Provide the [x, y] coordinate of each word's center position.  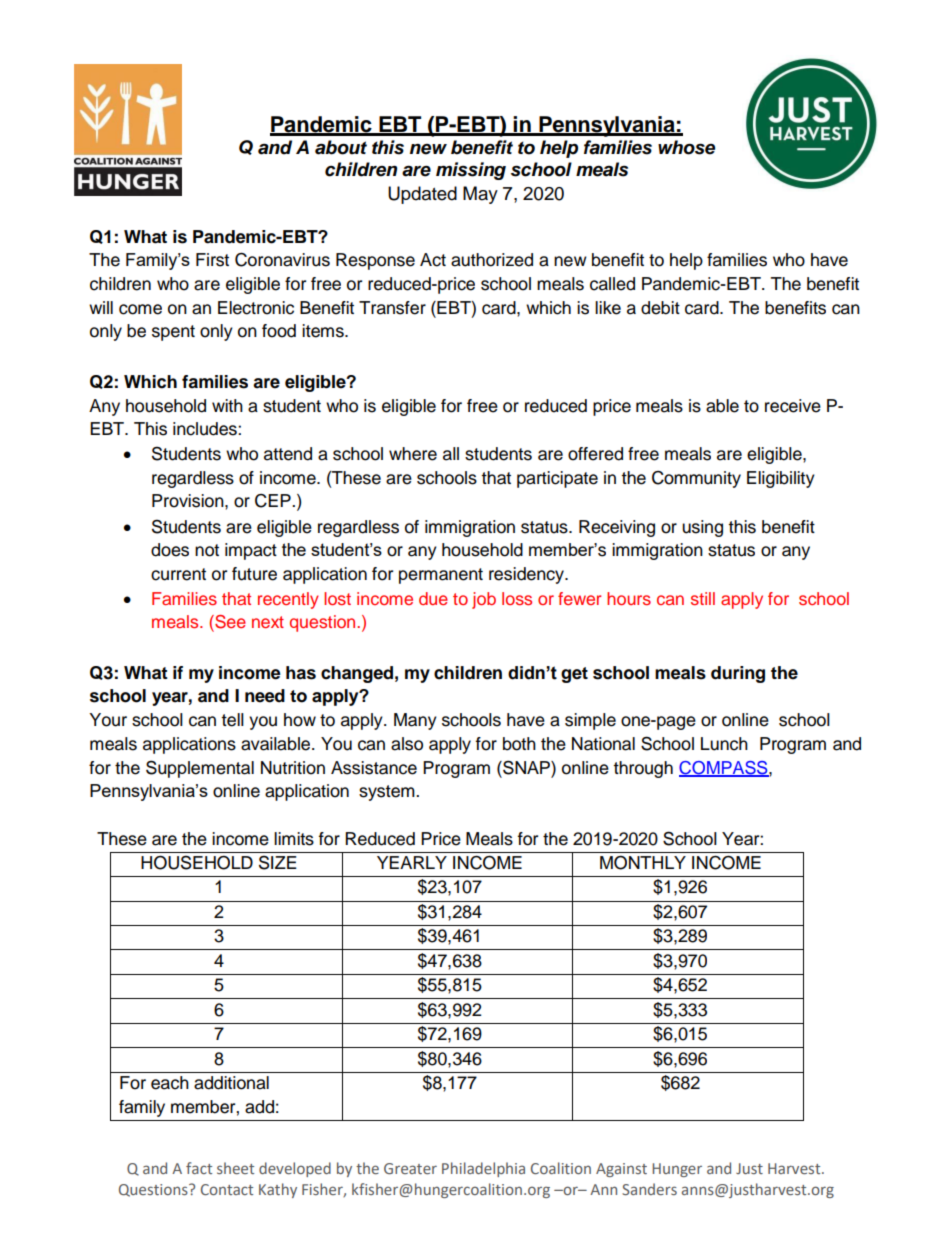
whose [686, 147]
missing [471, 171]
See [229, 622]
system [388, 793]
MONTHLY [643, 863]
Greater [410, 1168]
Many [415, 721]
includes [206, 429]
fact [199, 1168]
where [413, 454]
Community [696, 479]
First [212, 260]
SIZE [278, 862]
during [738, 674]
